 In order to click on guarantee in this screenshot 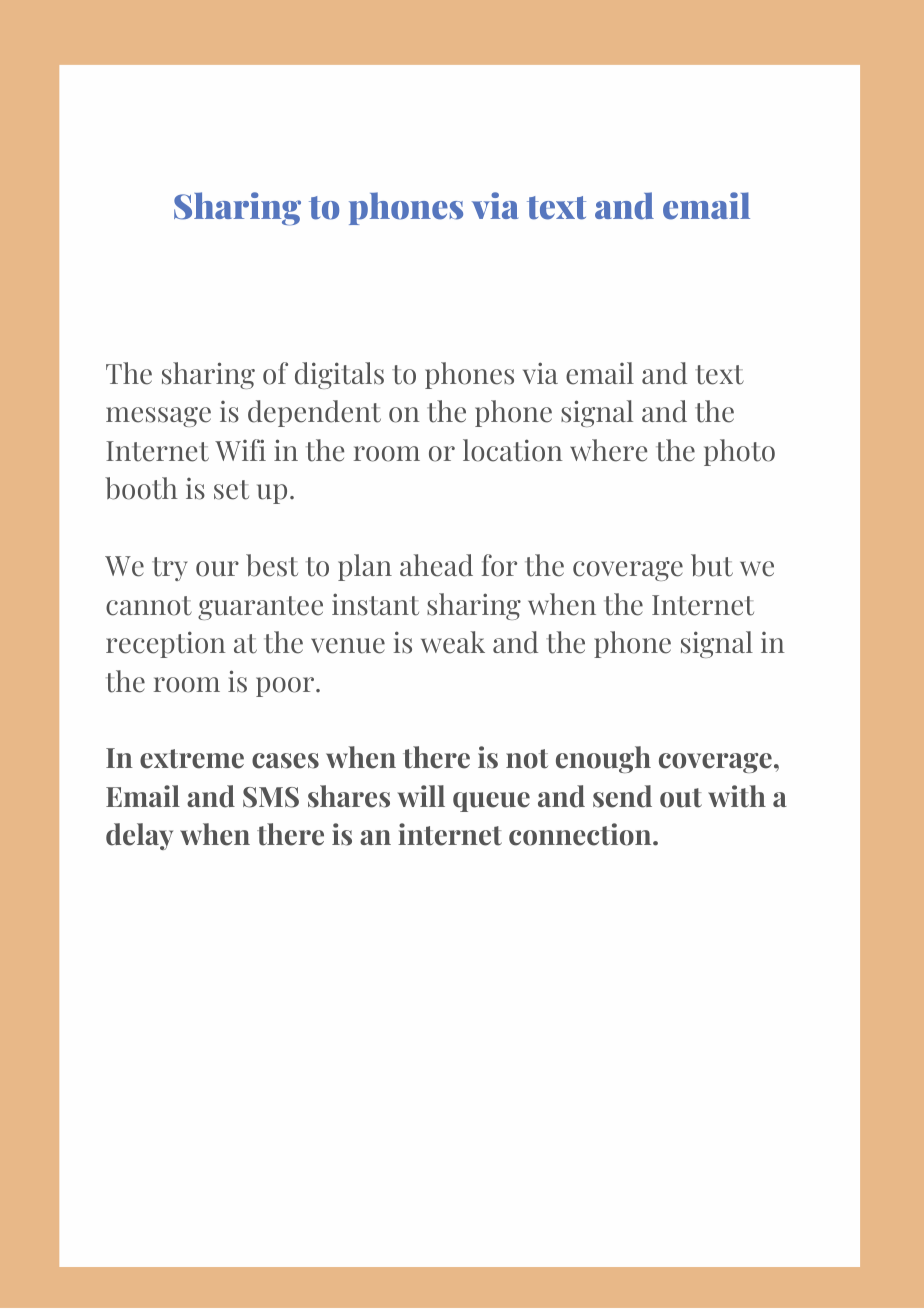, I will do `click(260, 608)`.
